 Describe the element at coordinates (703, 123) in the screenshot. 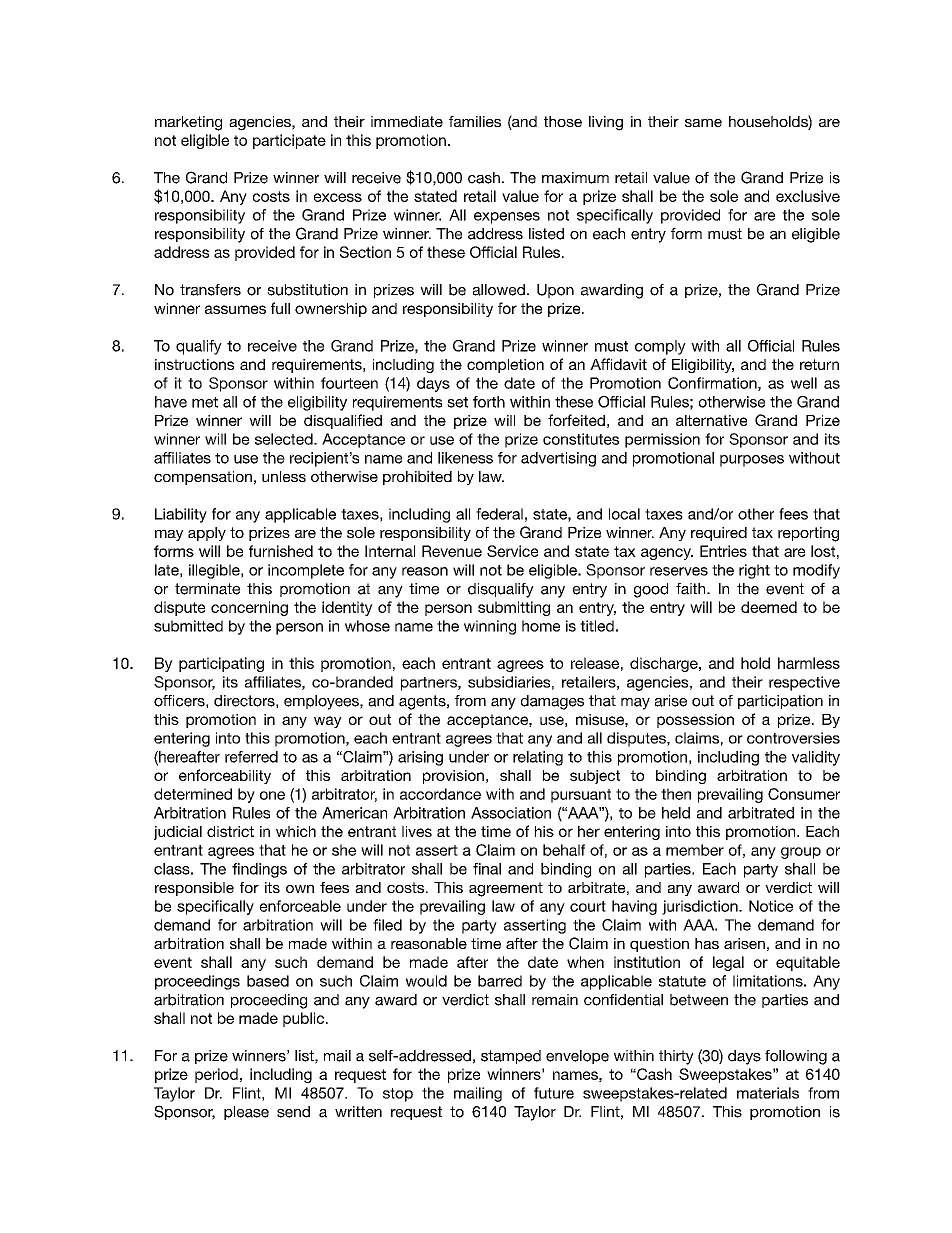

I see `same` at that location.
